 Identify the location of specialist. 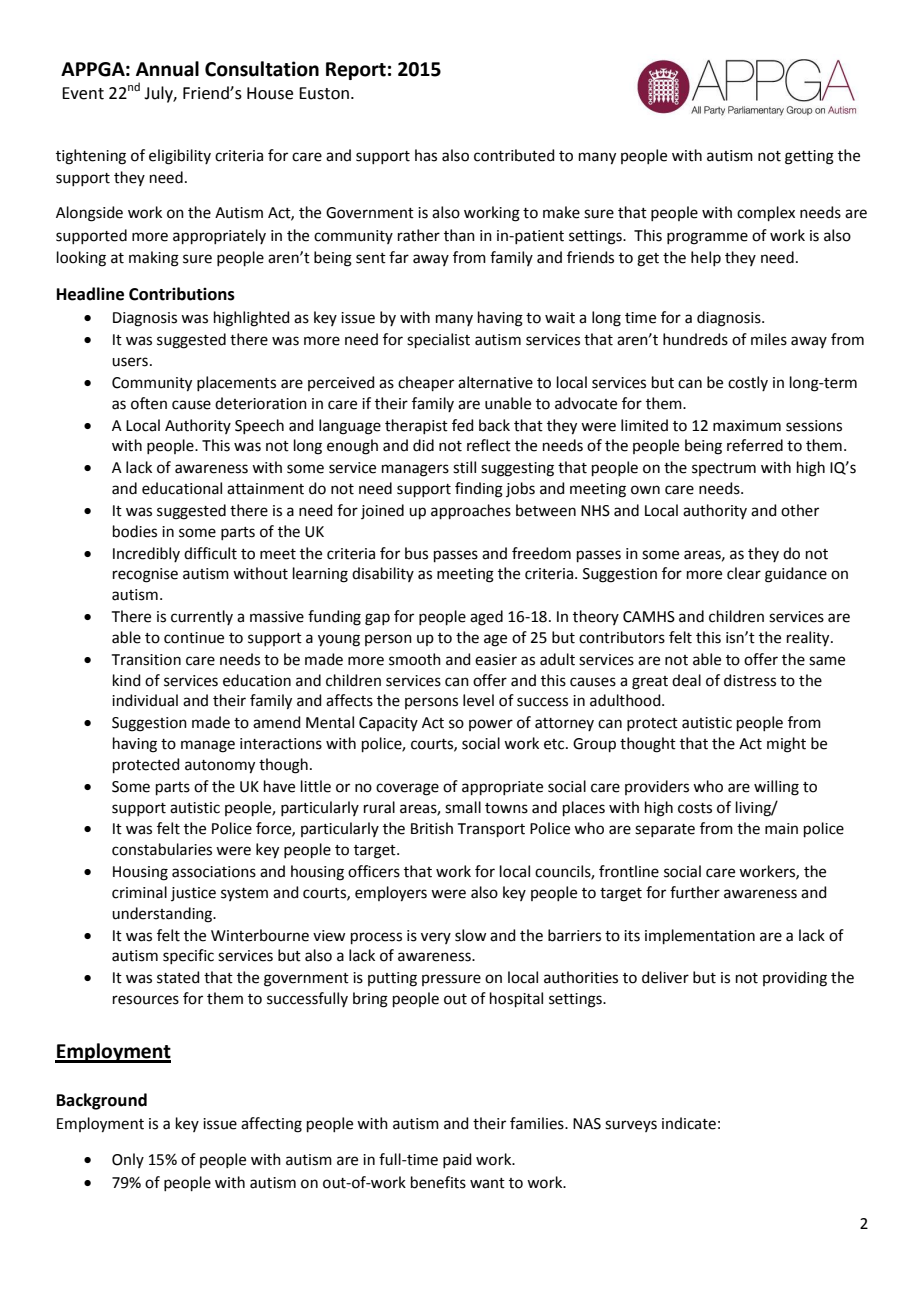
(438, 340).
